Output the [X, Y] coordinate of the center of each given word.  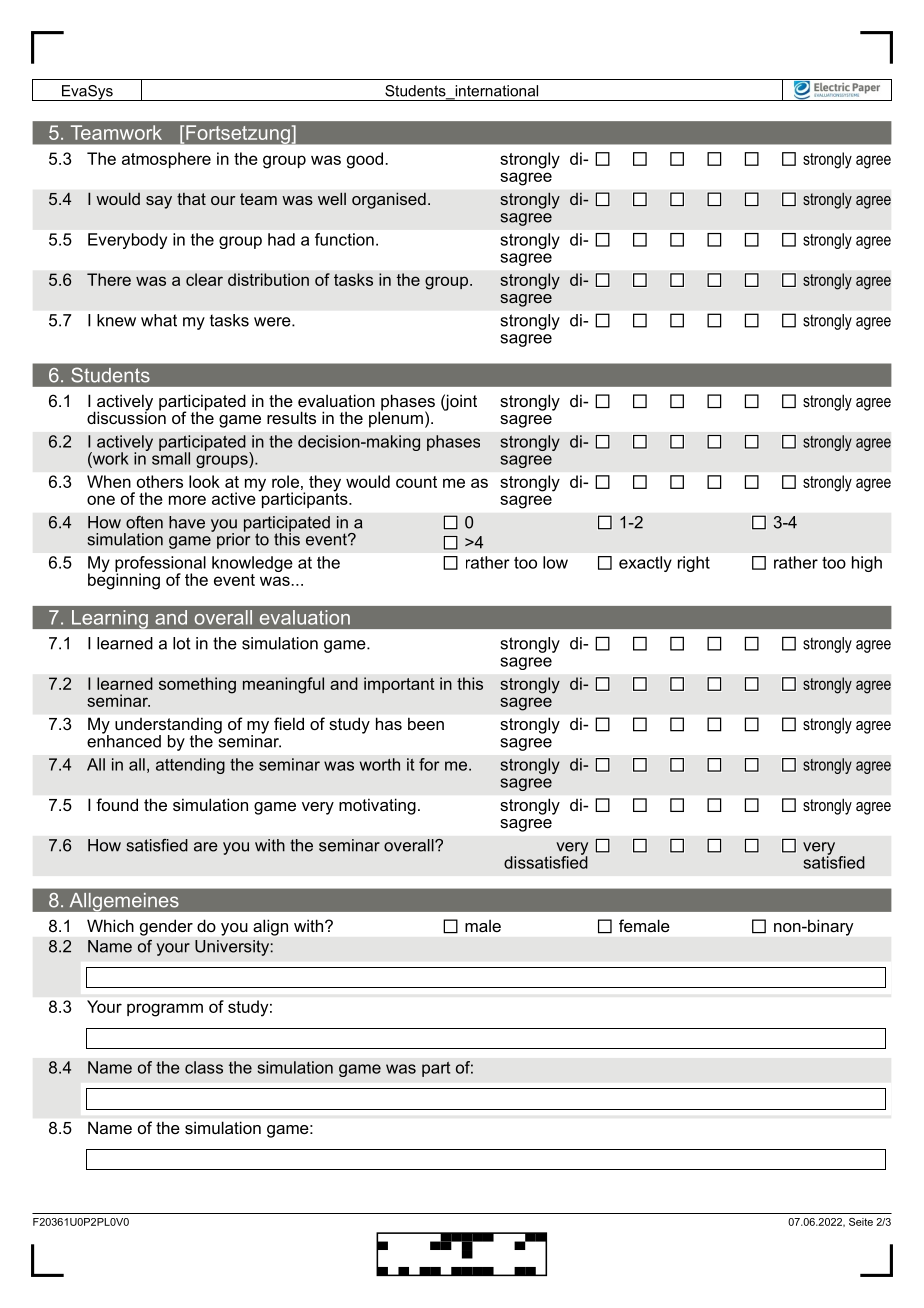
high [867, 564]
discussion [126, 416]
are [206, 847]
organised [389, 200]
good [365, 160]
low [555, 562]
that [191, 198]
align [270, 928]
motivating [377, 806]
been [426, 724]
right [694, 564]
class [204, 1067]
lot [182, 643]
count [416, 482]
